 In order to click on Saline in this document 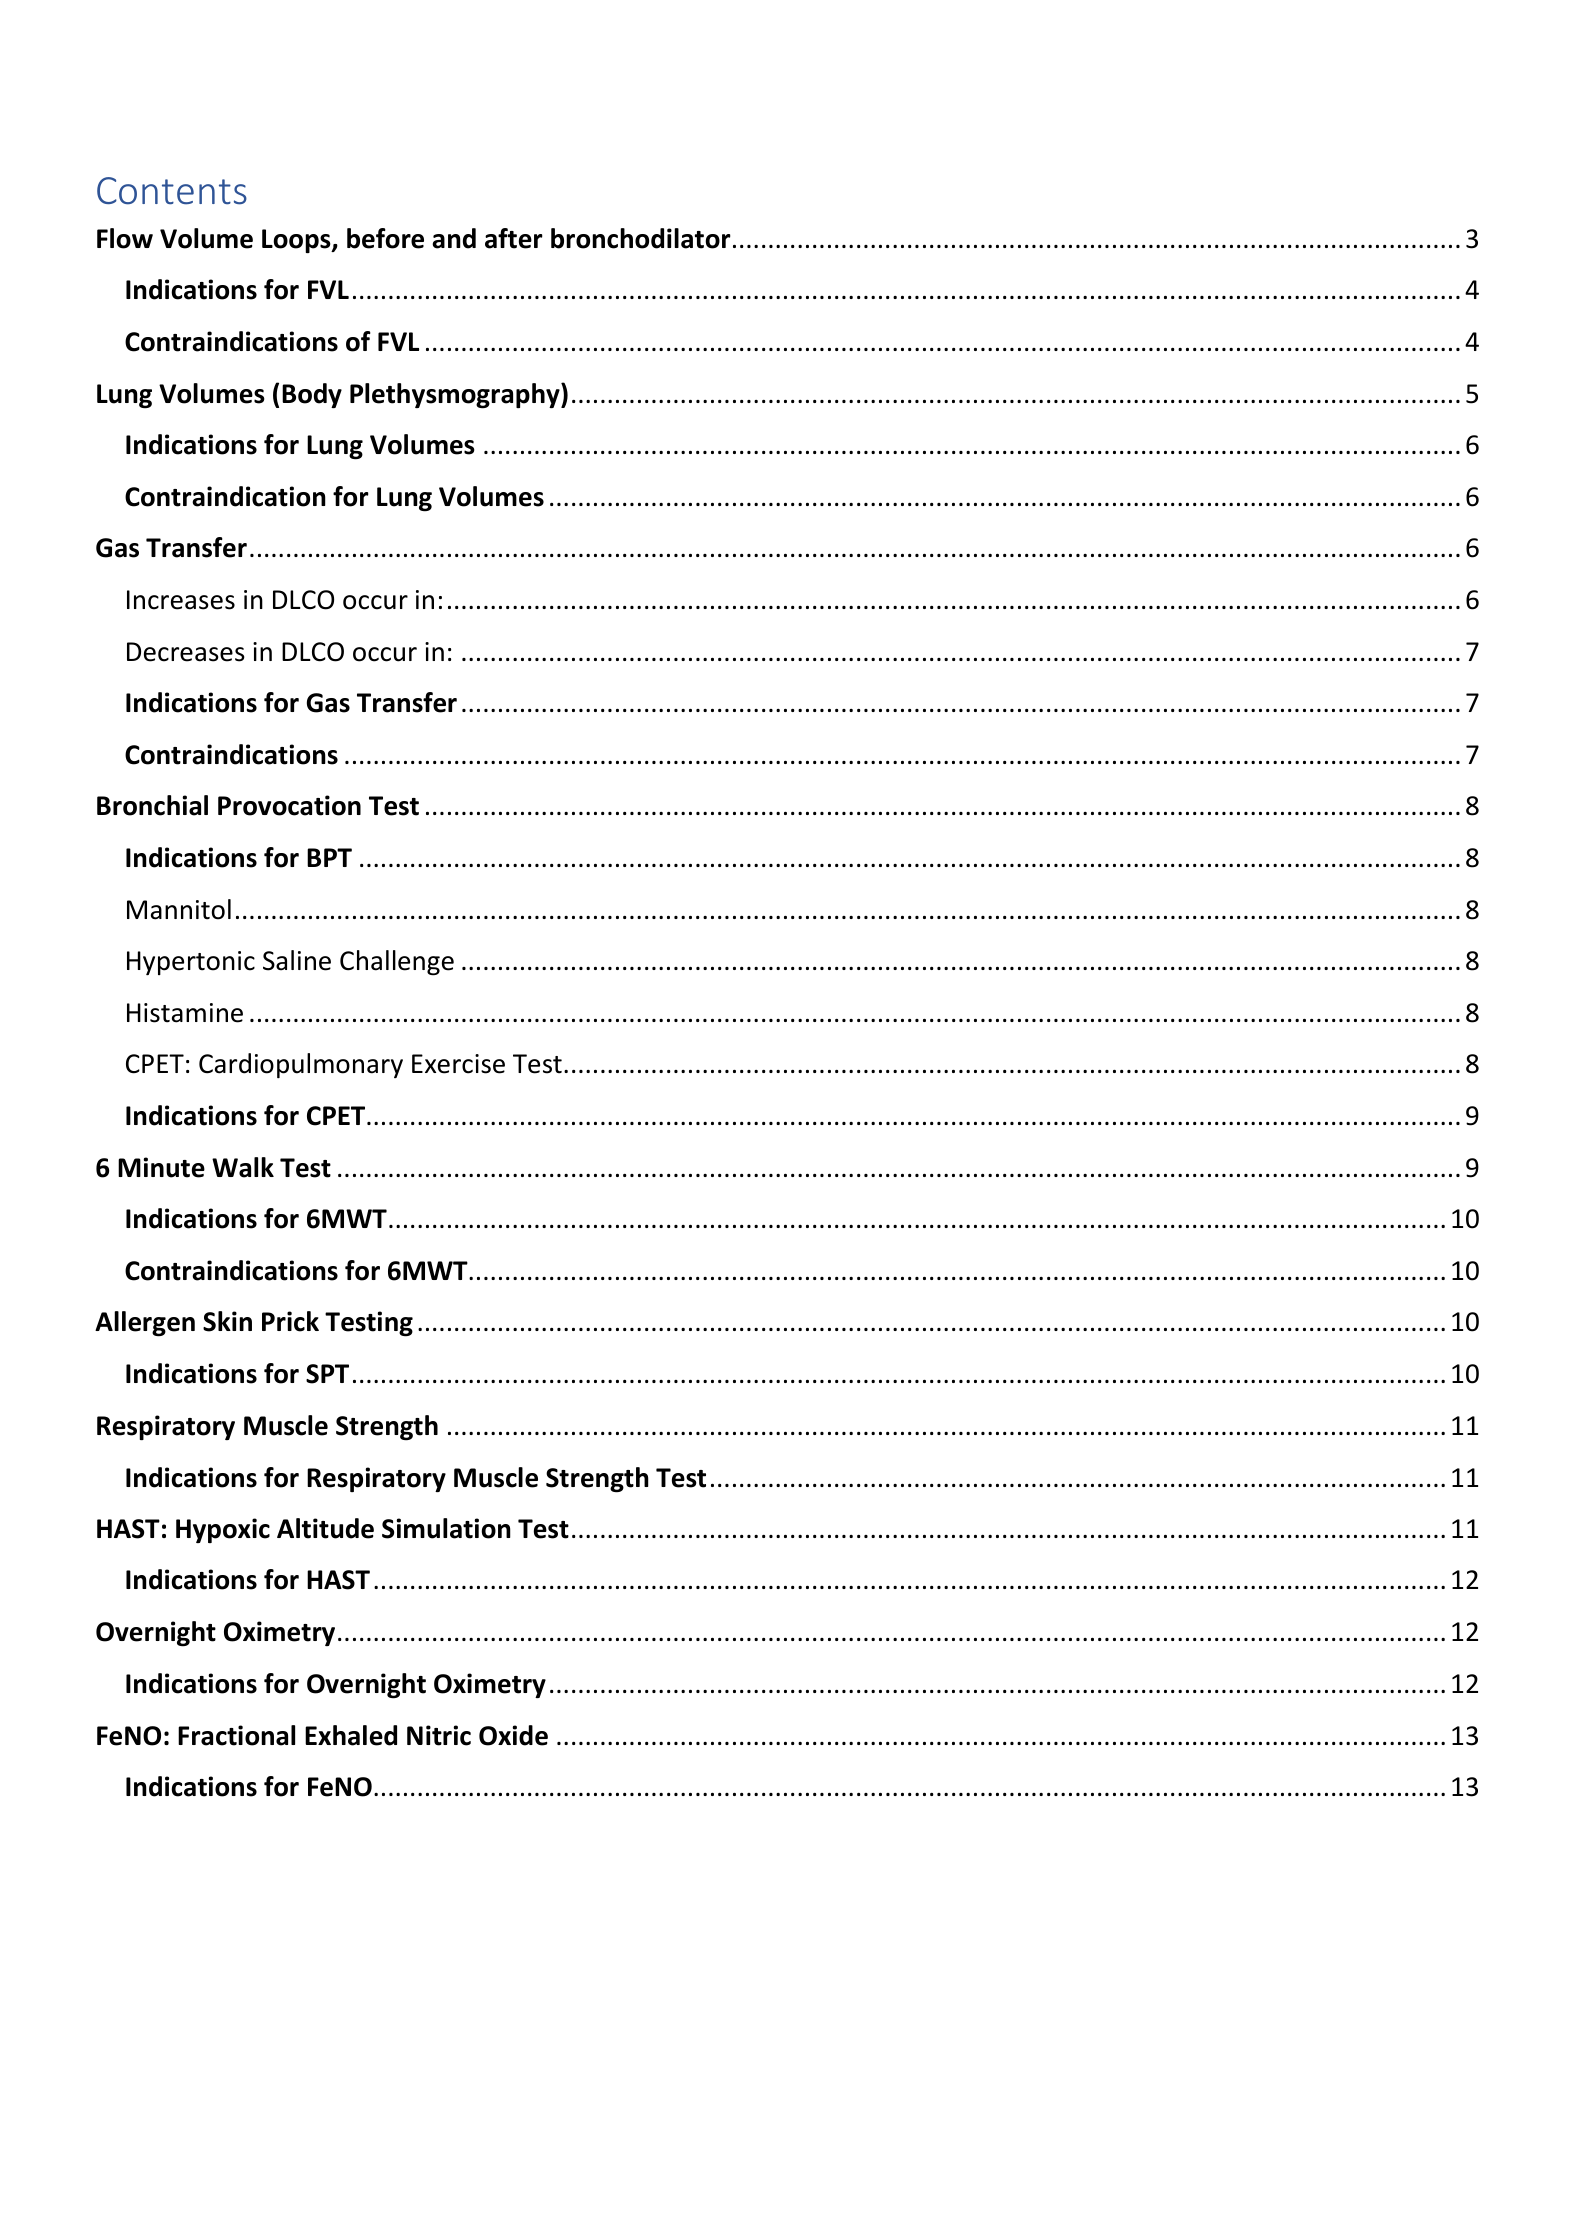, I will do `click(297, 960)`.
